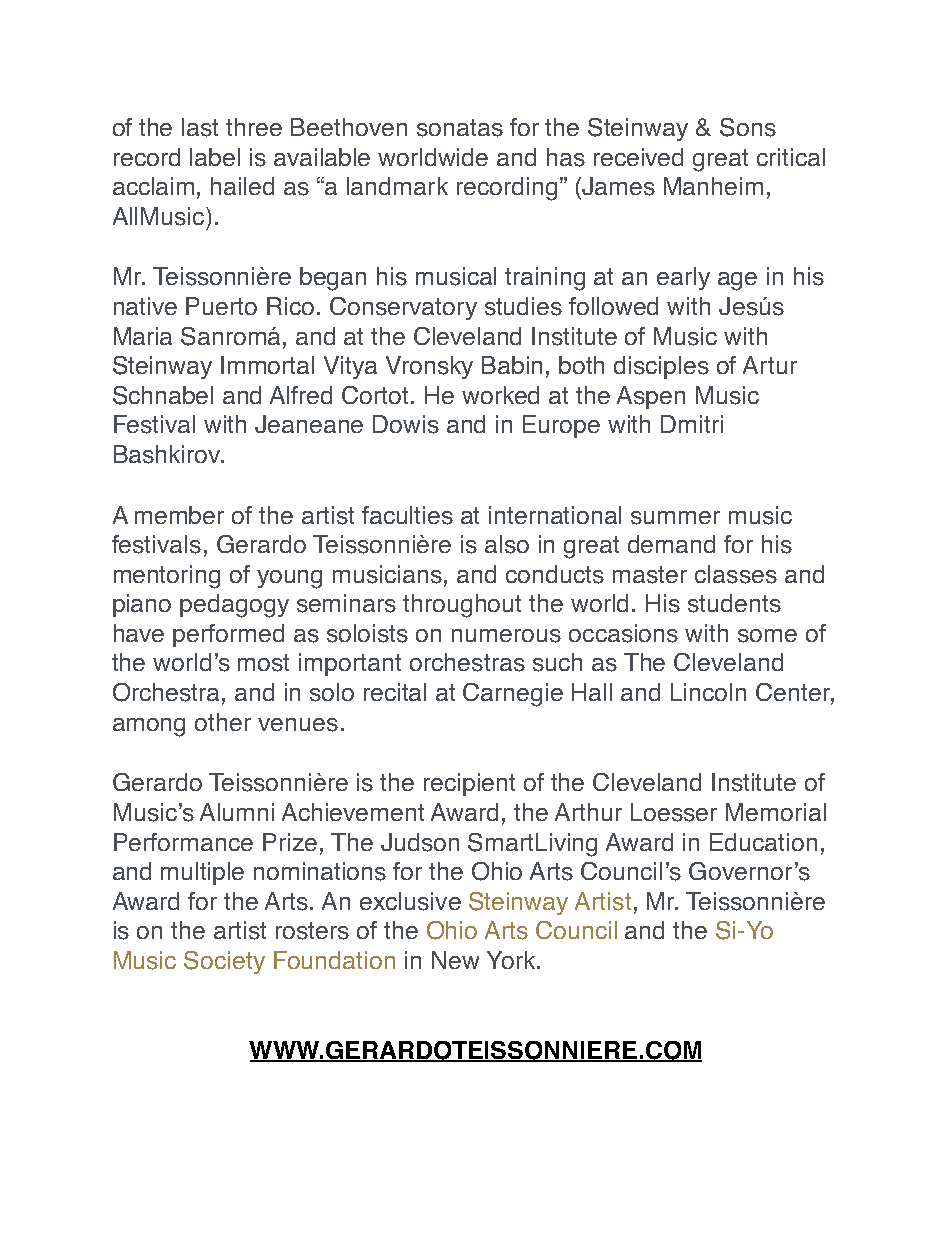 The height and width of the screenshot is (1233, 952). Describe the element at coordinates (763, 842) in the screenshot. I see `Education` at that location.
